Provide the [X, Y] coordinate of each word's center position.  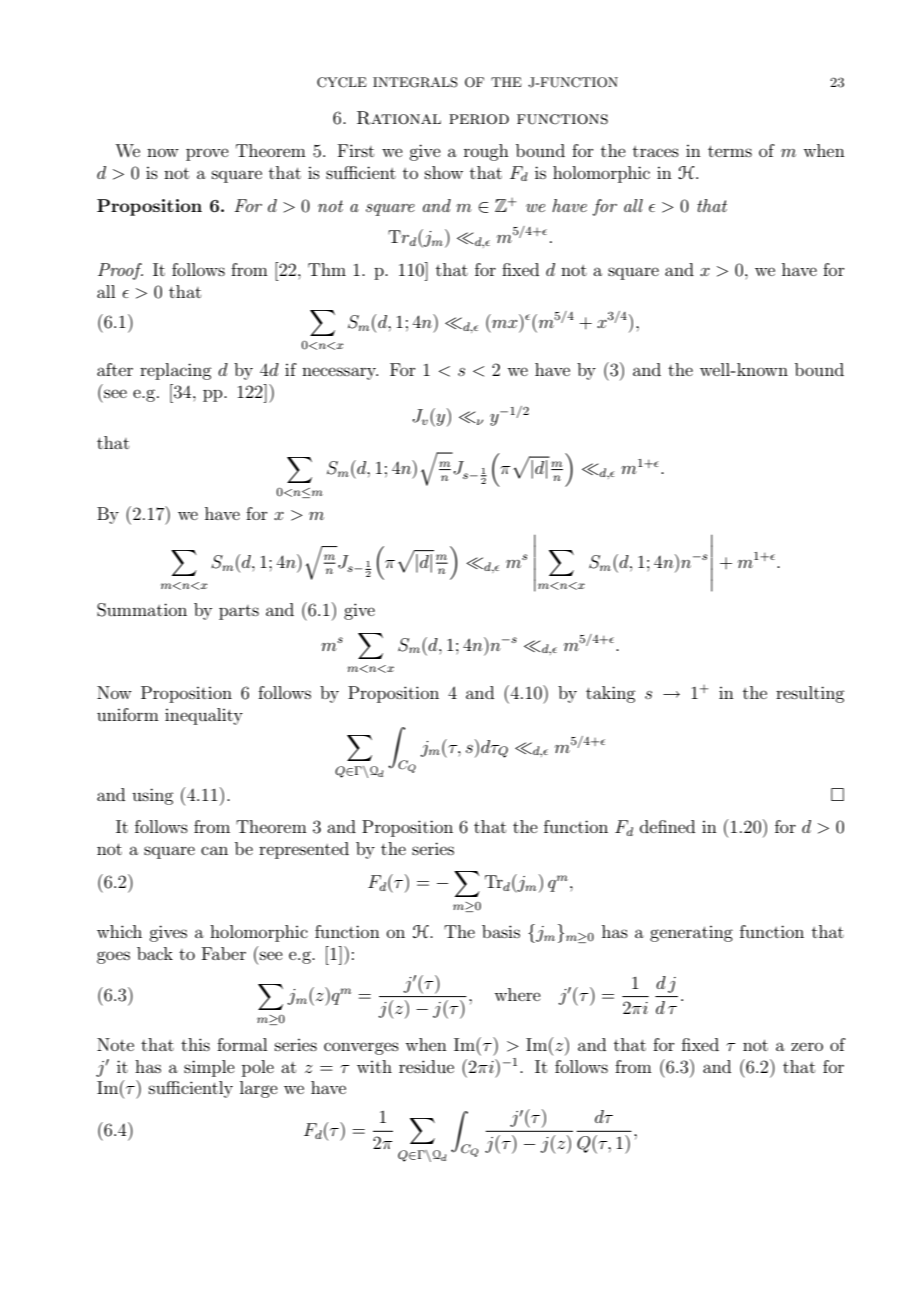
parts [239, 612]
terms [730, 151]
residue [426, 1066]
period [479, 119]
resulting [810, 694]
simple [209, 1068]
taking [610, 694]
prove [207, 154]
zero [807, 1046]
